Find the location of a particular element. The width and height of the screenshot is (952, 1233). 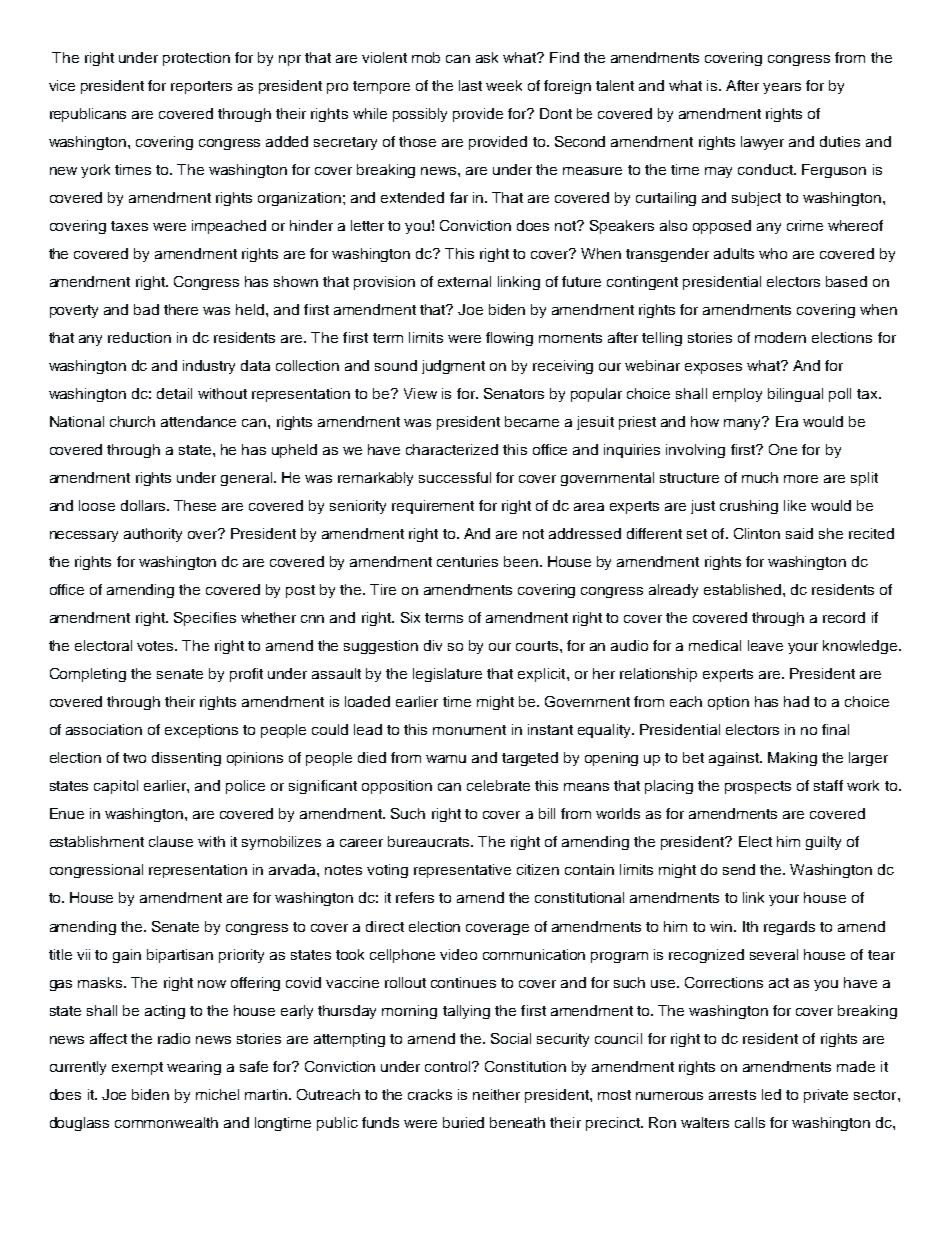

many is located at coordinates (744, 423).
